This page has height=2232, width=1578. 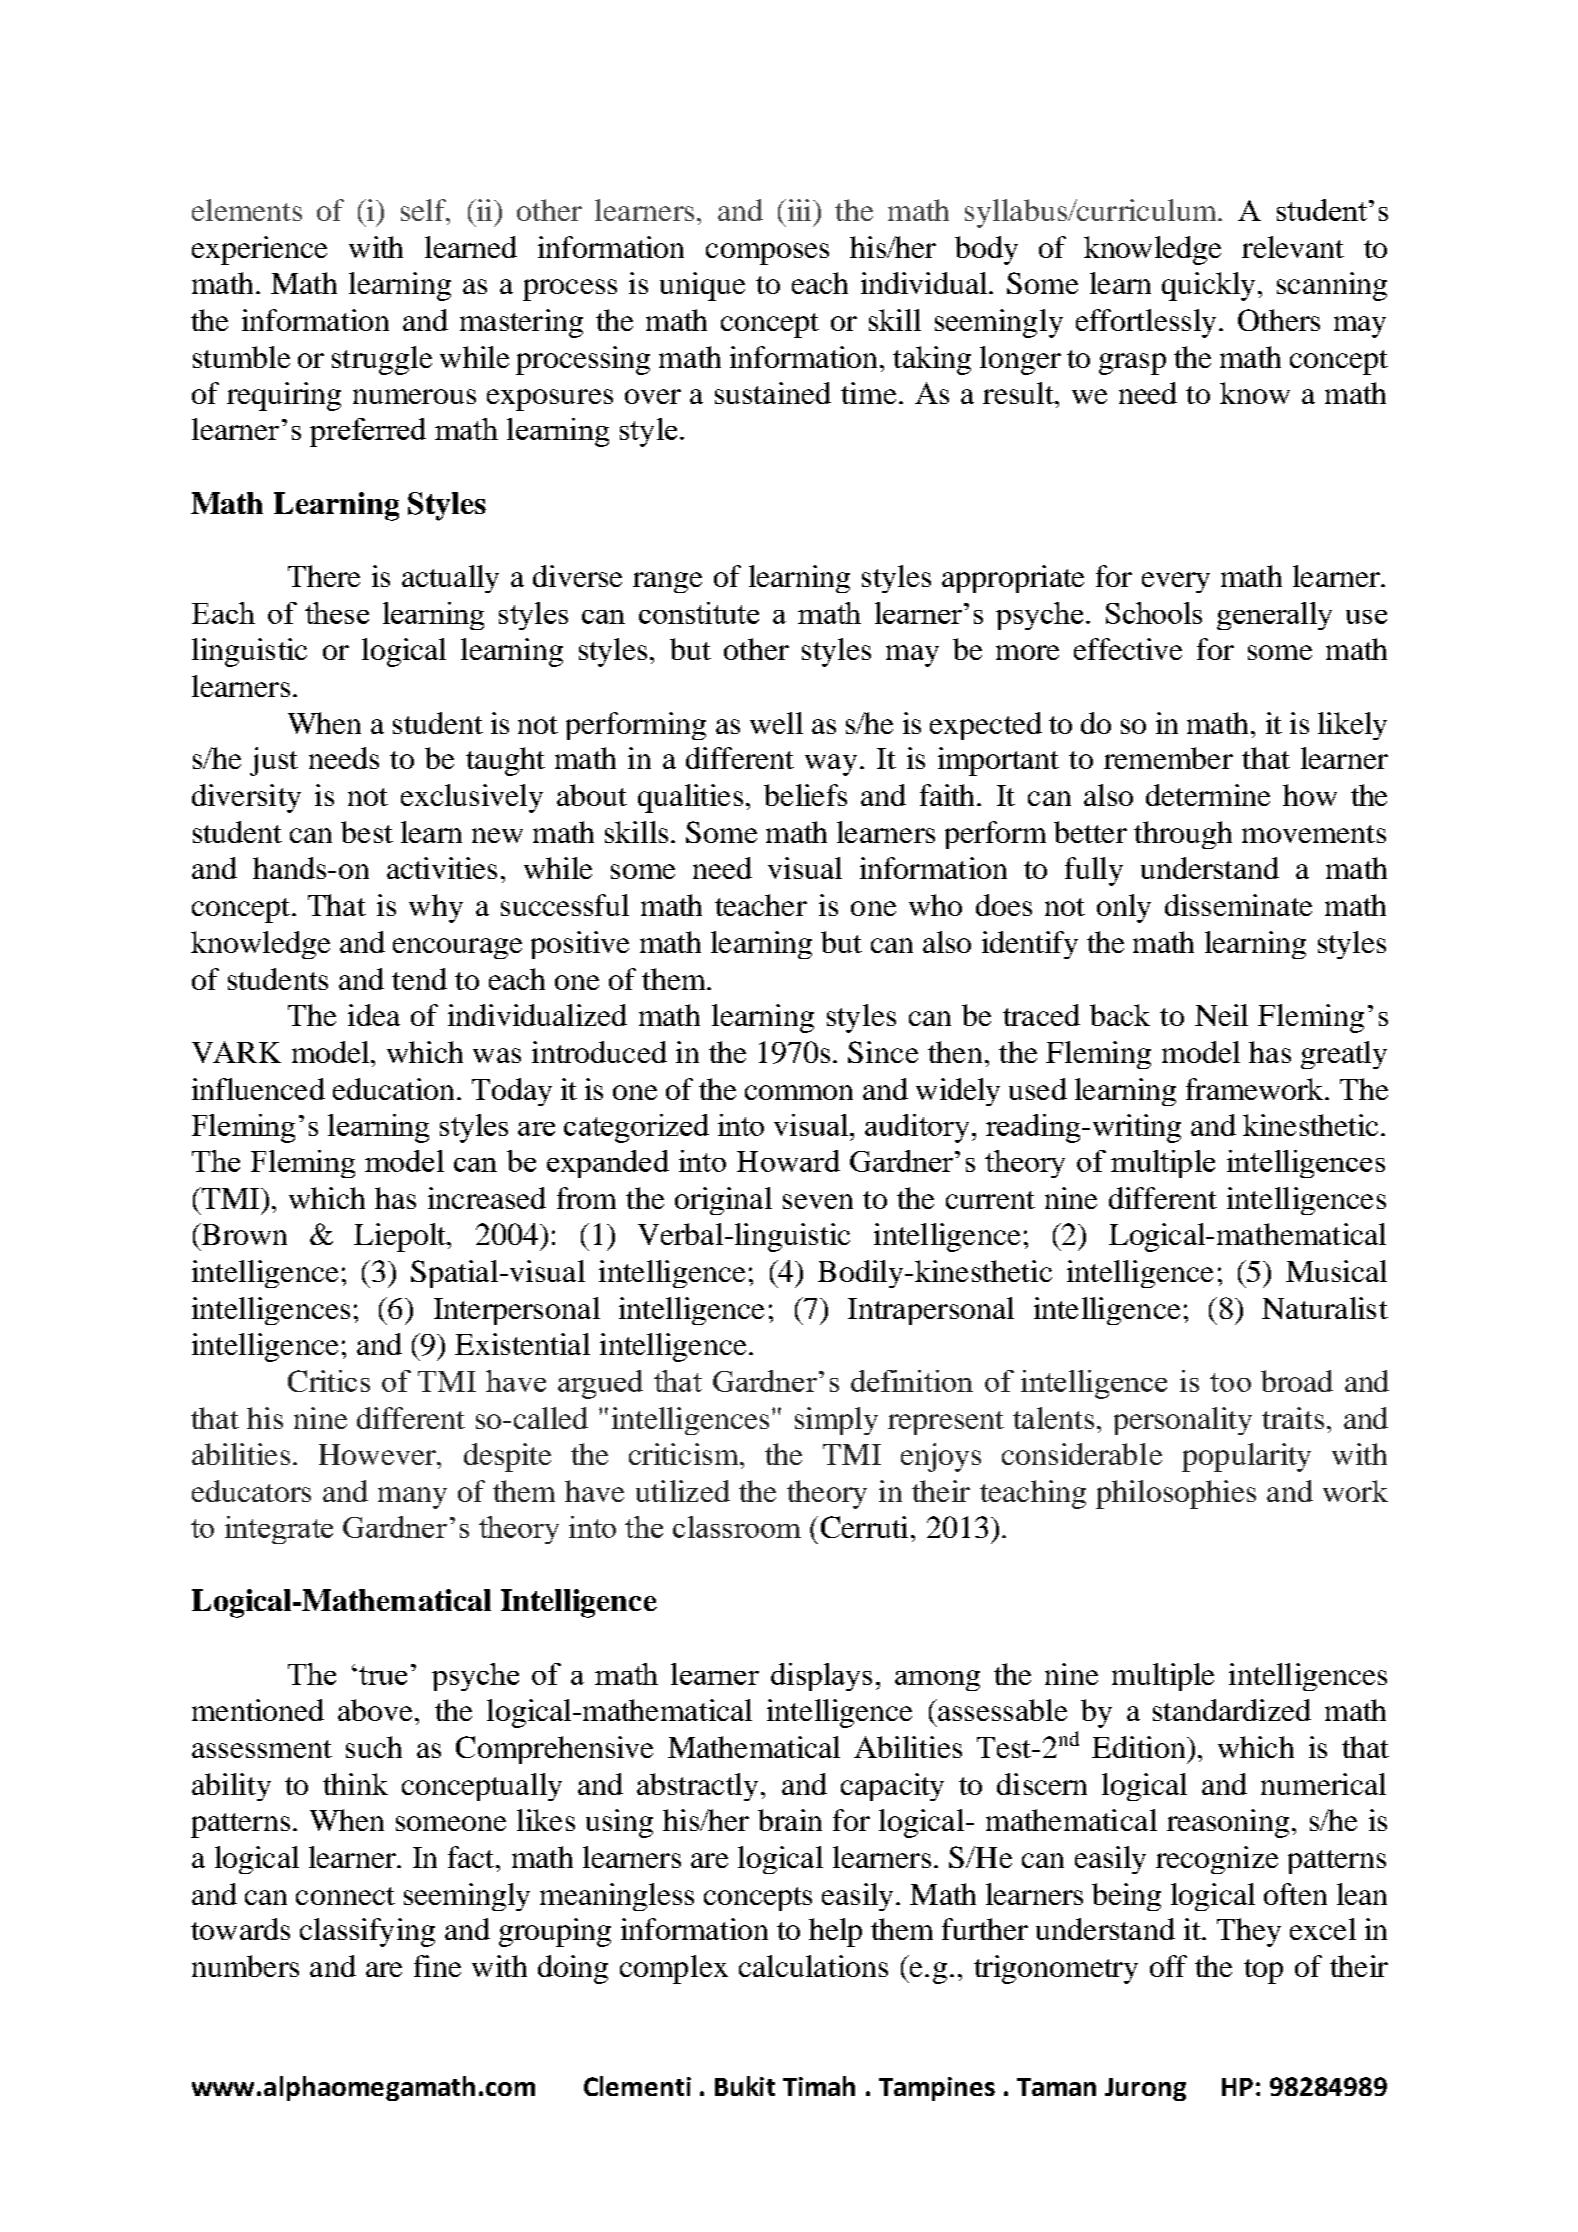 I want to click on calculations, so click(x=813, y=1966).
